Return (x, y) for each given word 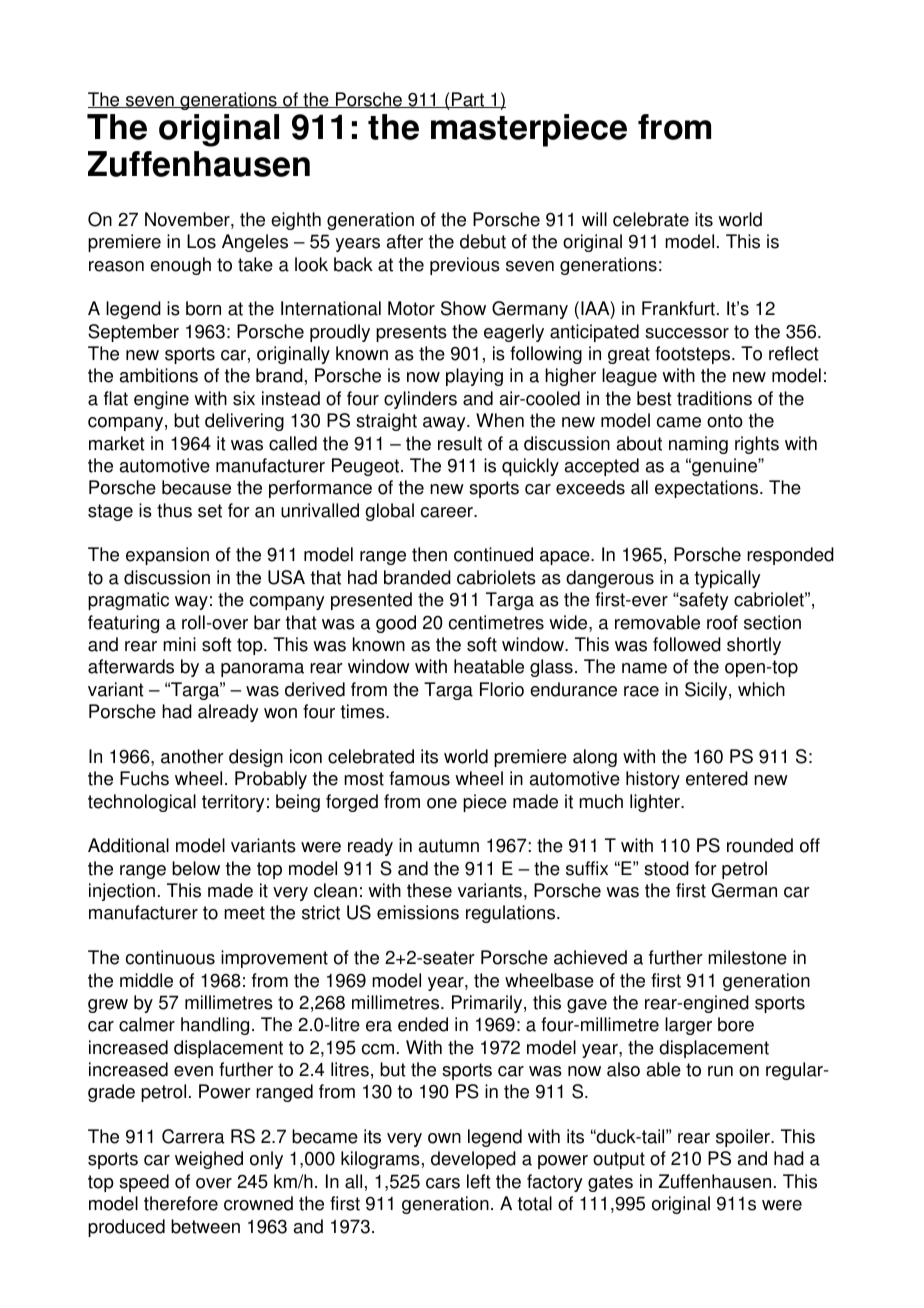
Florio (502, 689)
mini (179, 644)
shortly (754, 646)
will (594, 219)
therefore (181, 1203)
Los (201, 241)
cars (443, 1183)
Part (468, 100)
